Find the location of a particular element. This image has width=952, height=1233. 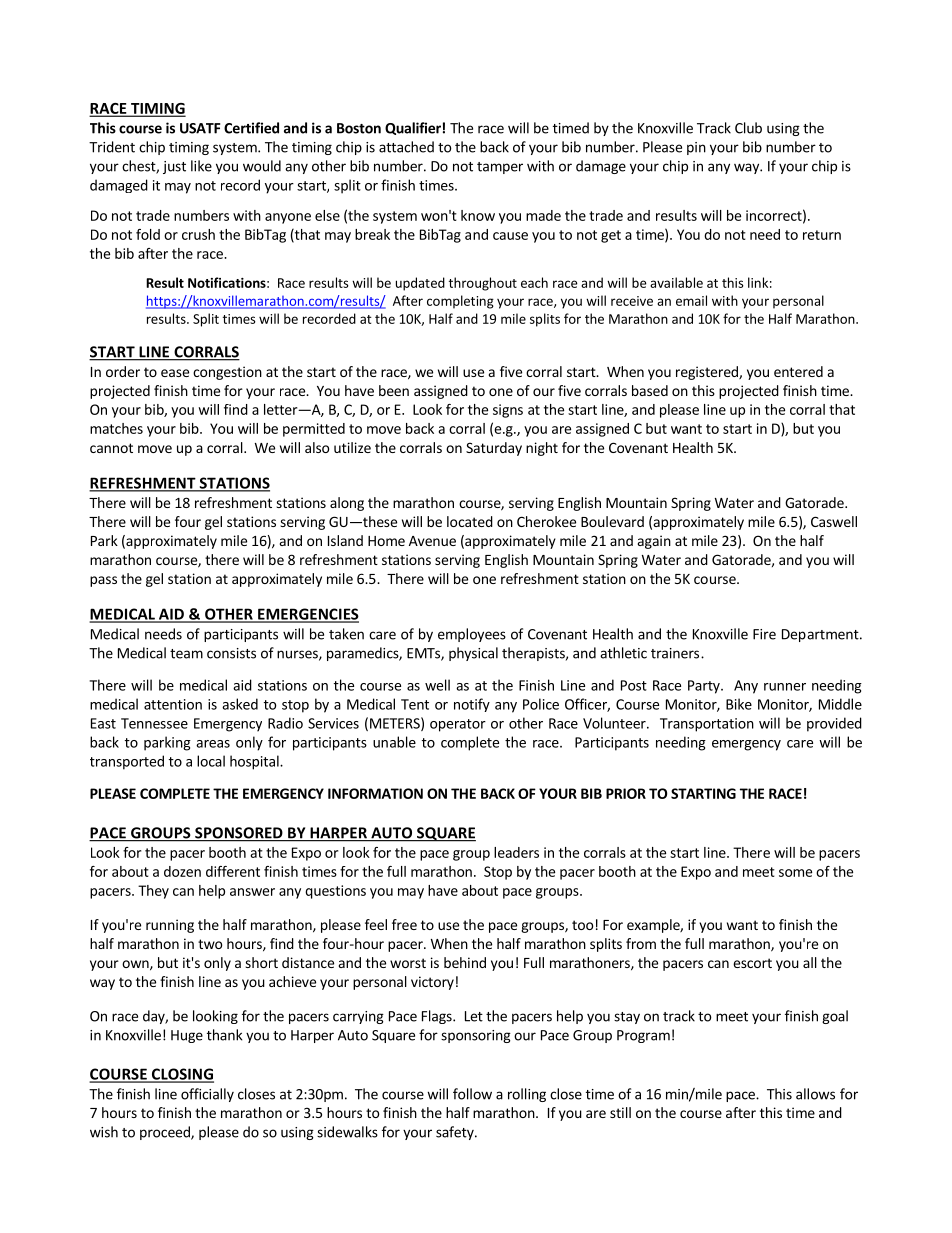

employees is located at coordinates (472, 635).
